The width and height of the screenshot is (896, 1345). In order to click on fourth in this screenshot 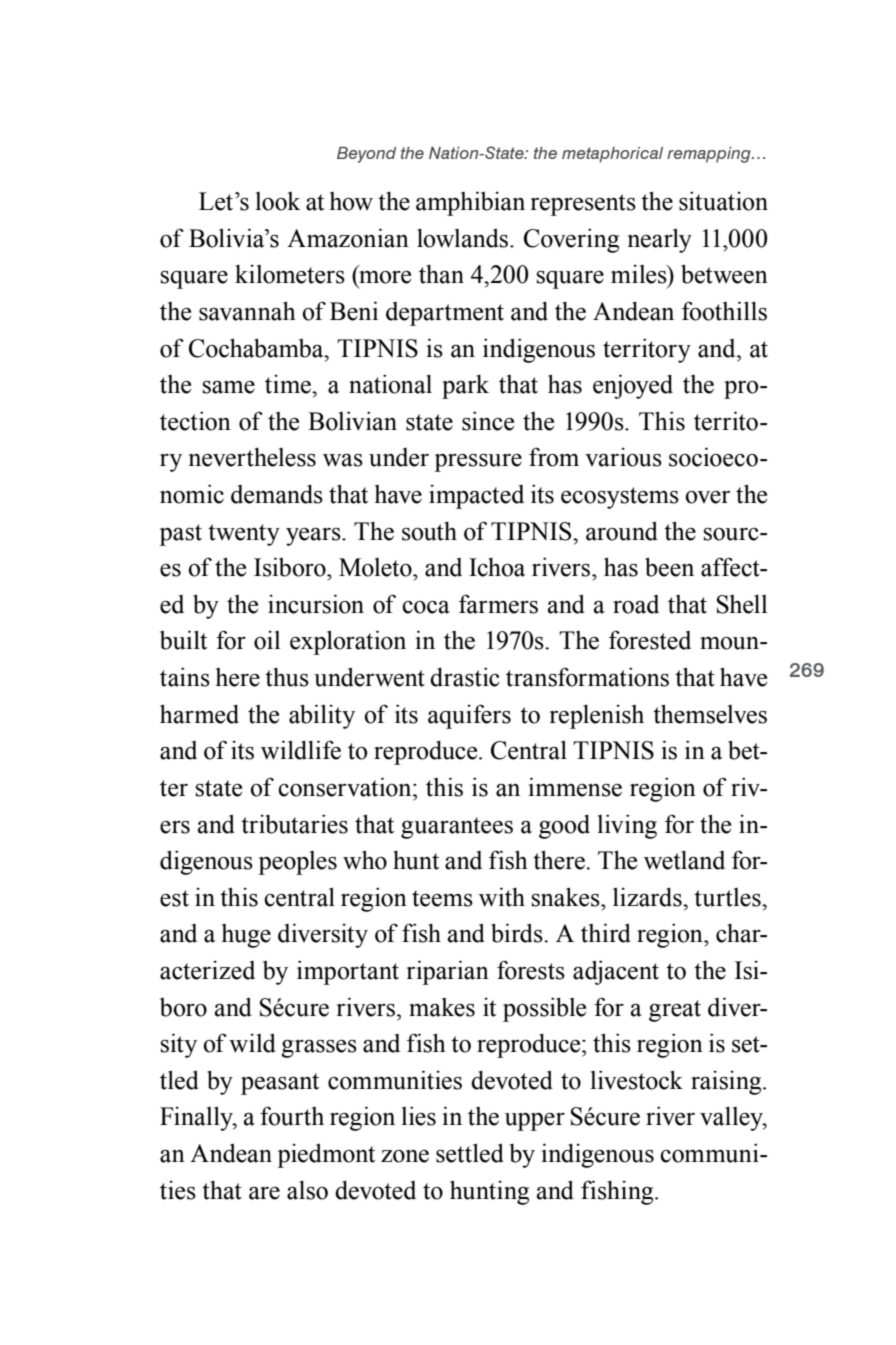, I will do `click(292, 1116)`.
